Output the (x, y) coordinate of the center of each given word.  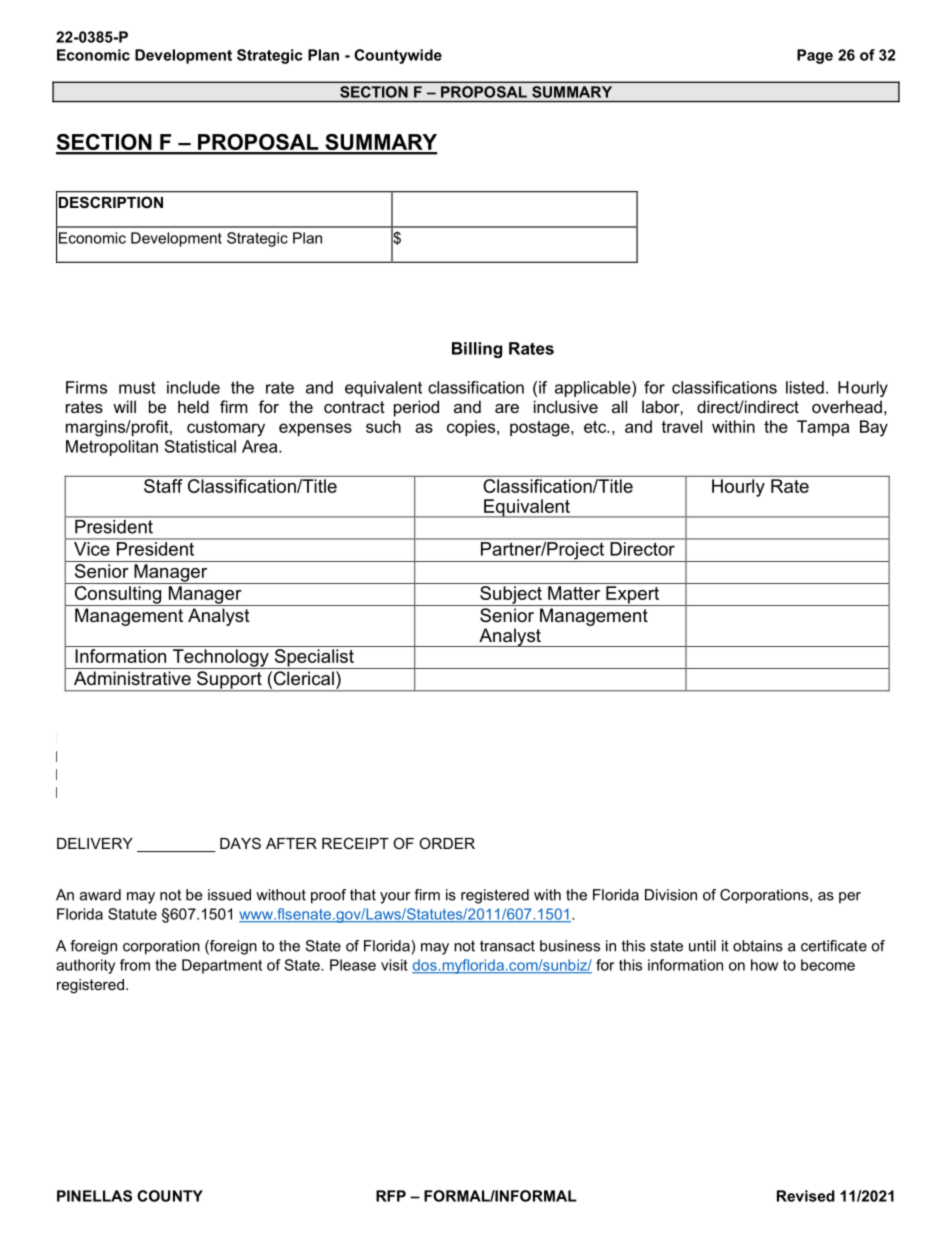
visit (394, 965)
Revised (806, 1196)
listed (805, 387)
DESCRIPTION (111, 202)
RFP (391, 1196)
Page (815, 56)
